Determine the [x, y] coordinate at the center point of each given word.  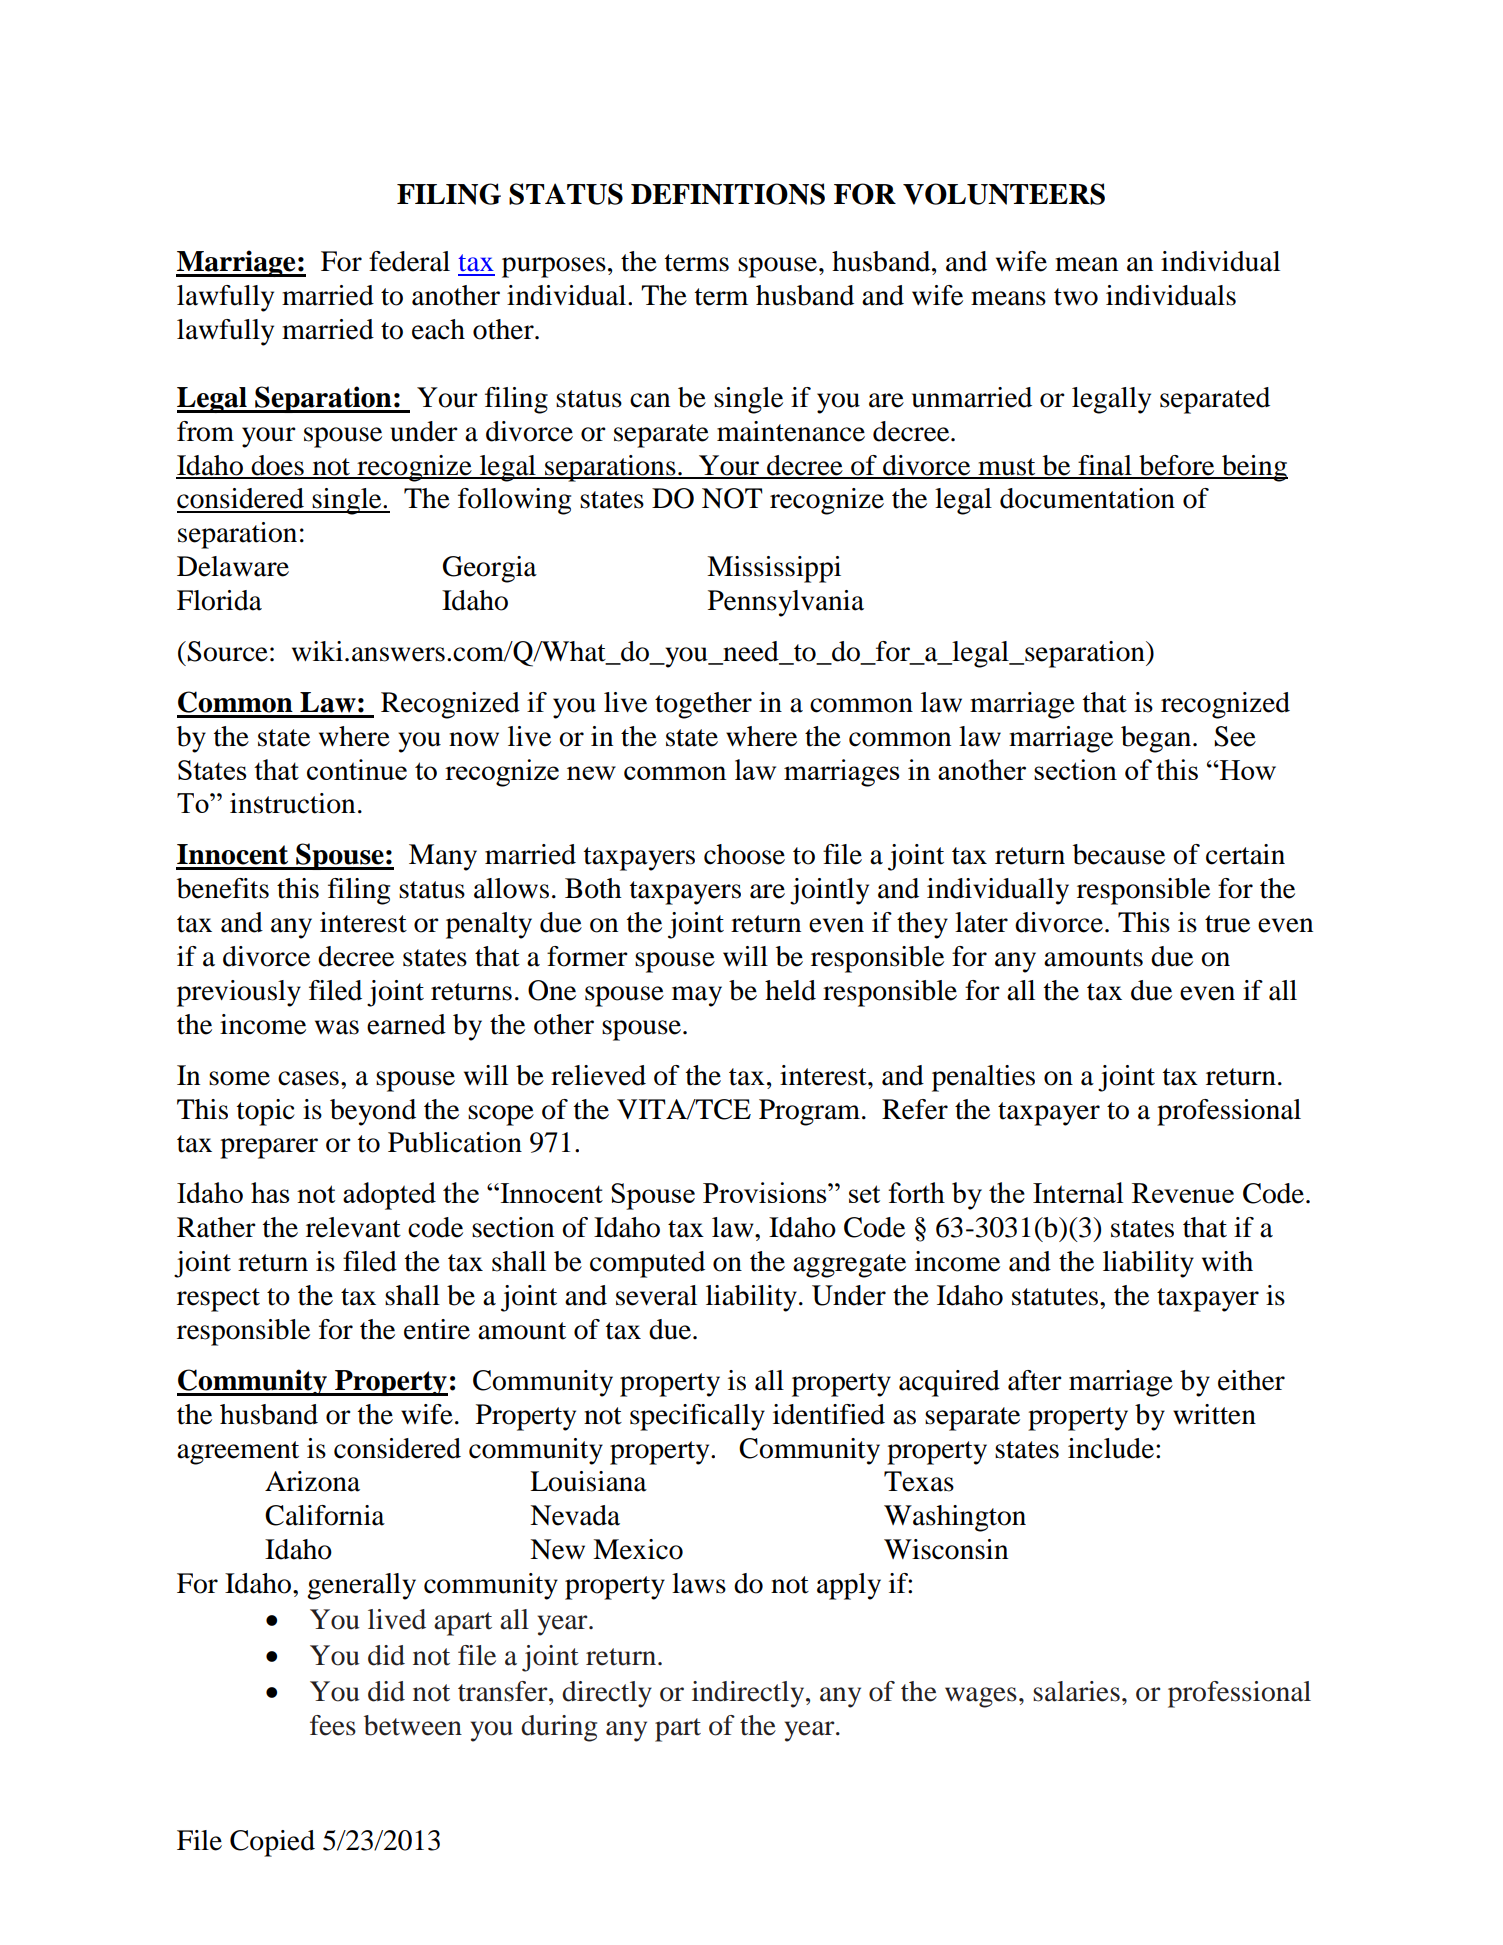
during [559, 1728]
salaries [1076, 1691]
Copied [272, 1843]
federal [409, 261]
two [1076, 297]
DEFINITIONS [728, 194]
